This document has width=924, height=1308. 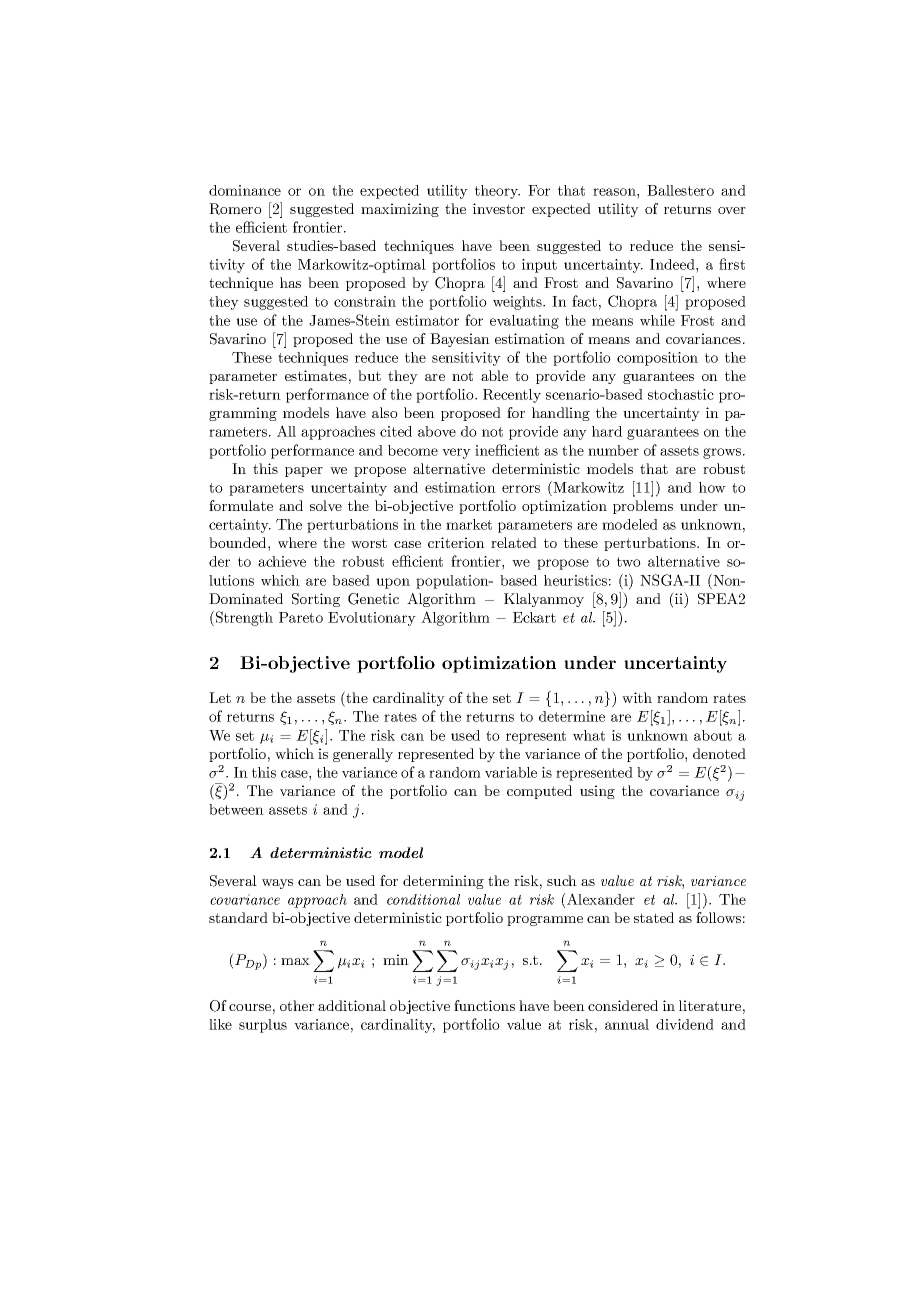 What do you see at coordinates (220, 697) in the document?
I see `Let` at bounding box center [220, 697].
